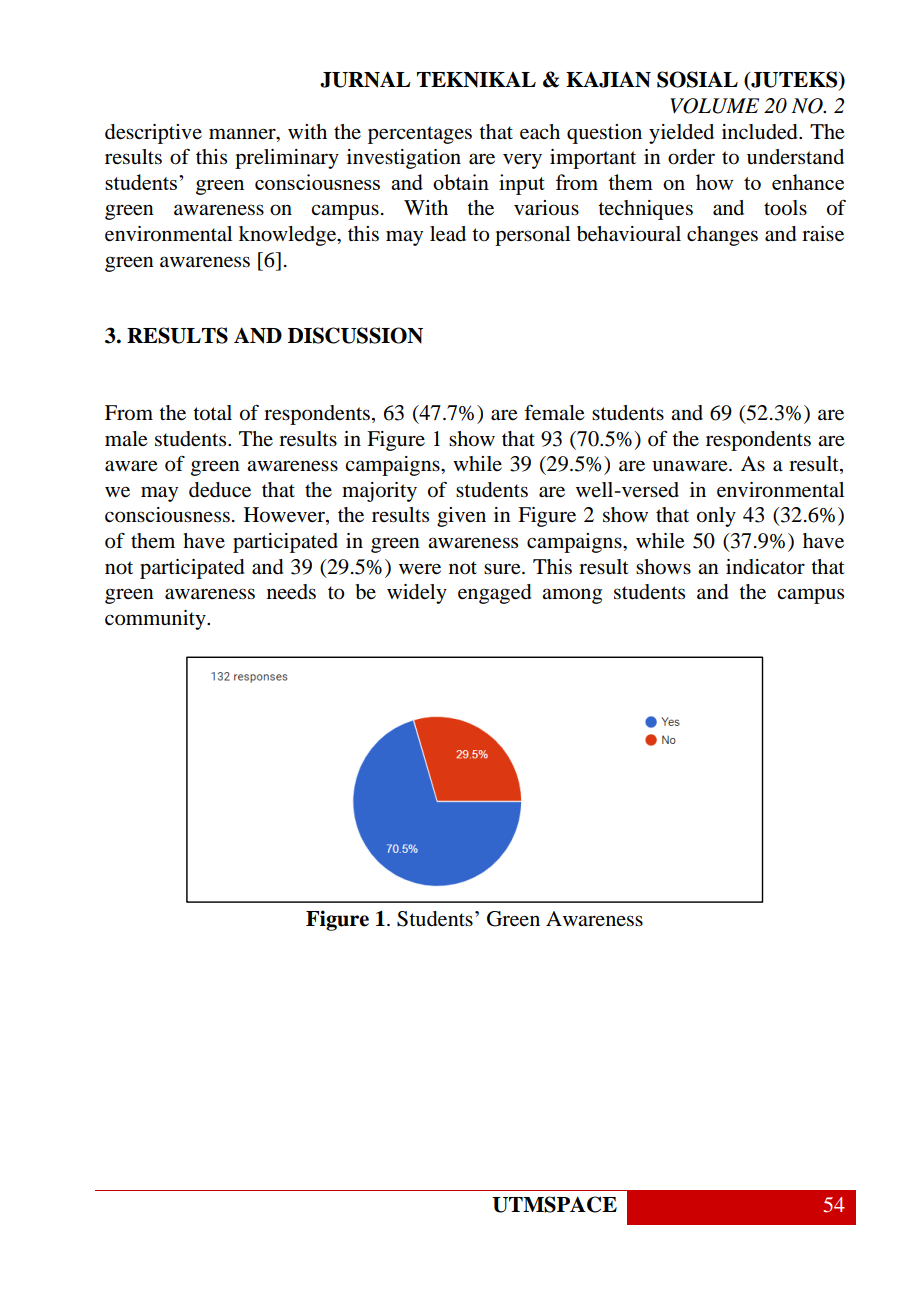  I want to click on each, so click(540, 132).
